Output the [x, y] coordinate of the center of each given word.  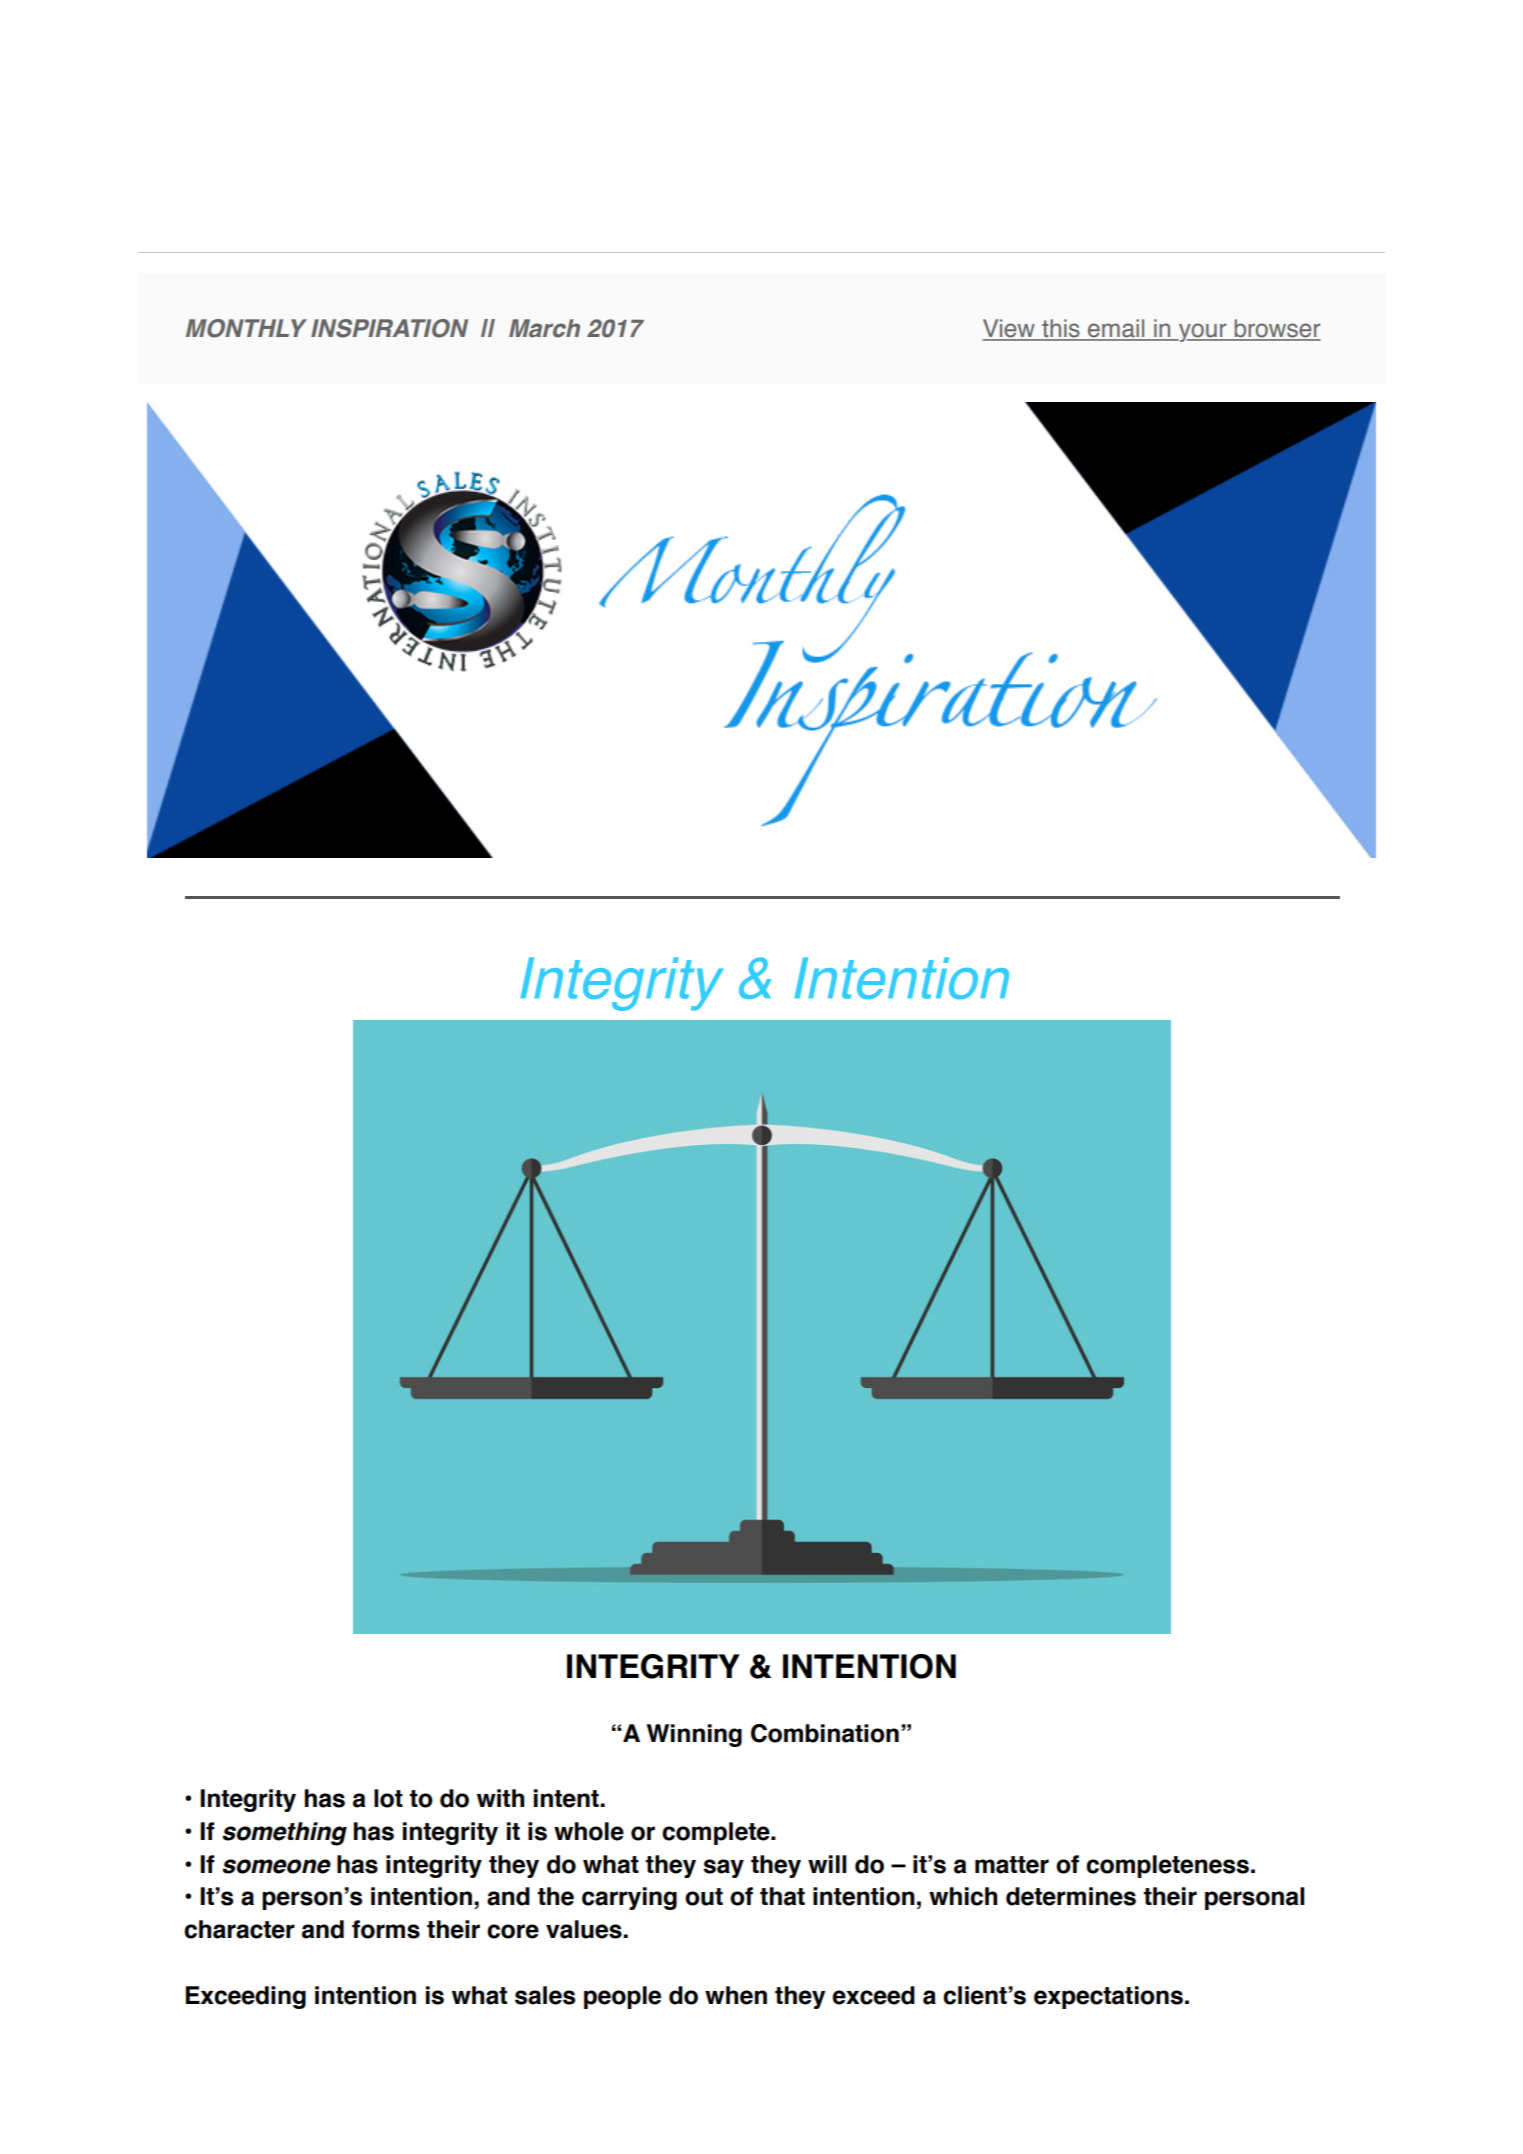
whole [589, 1831]
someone [276, 1866]
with [500, 1798]
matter [1012, 1865]
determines [1071, 1896]
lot [388, 1798]
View [1009, 329]
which [963, 1896]
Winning [694, 1735]
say [723, 1868]
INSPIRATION [389, 328]
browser [1276, 329]
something [284, 1834]
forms [386, 1929]
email [1116, 329]
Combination [825, 1733]
